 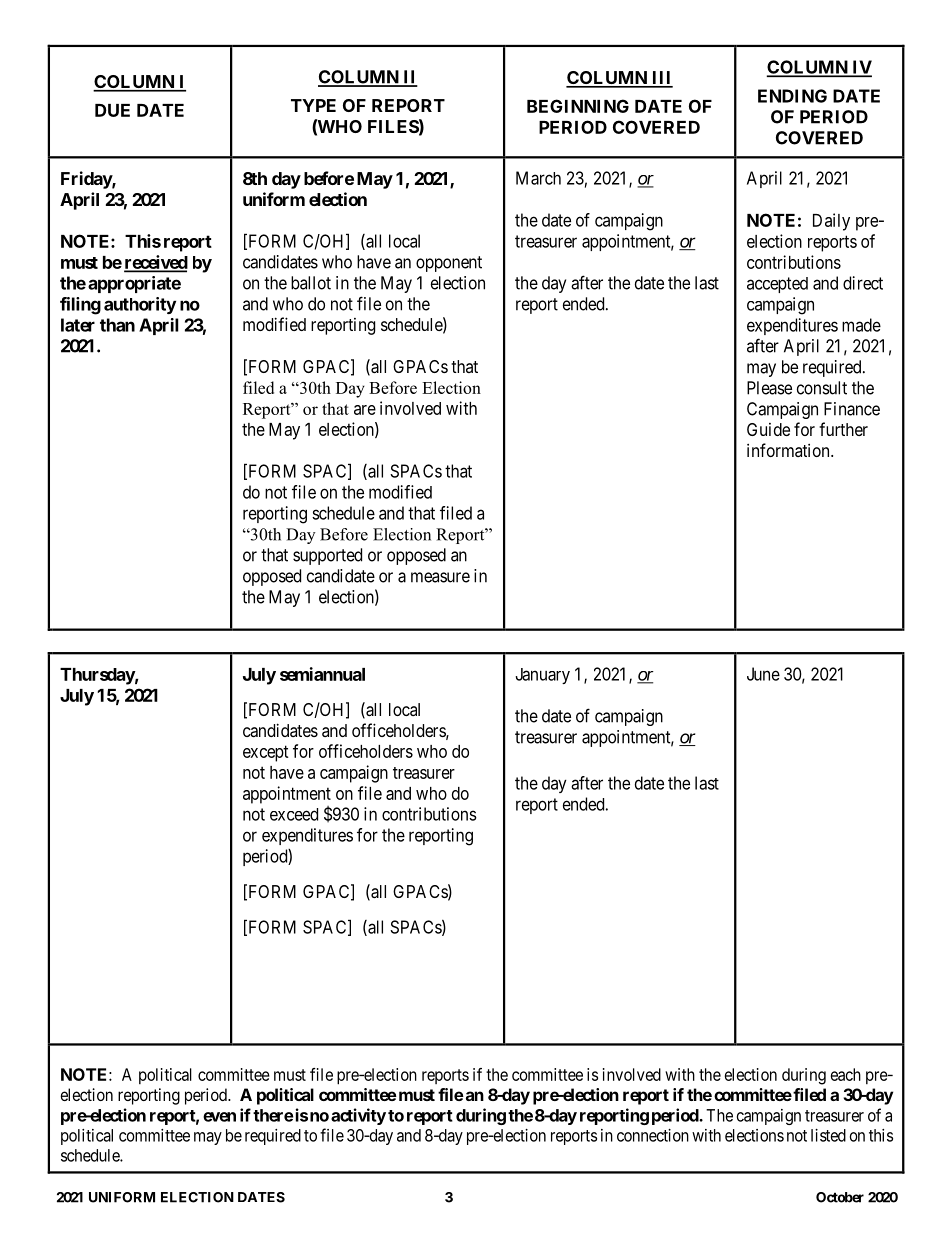 I want to click on DUE, so click(x=112, y=110).
